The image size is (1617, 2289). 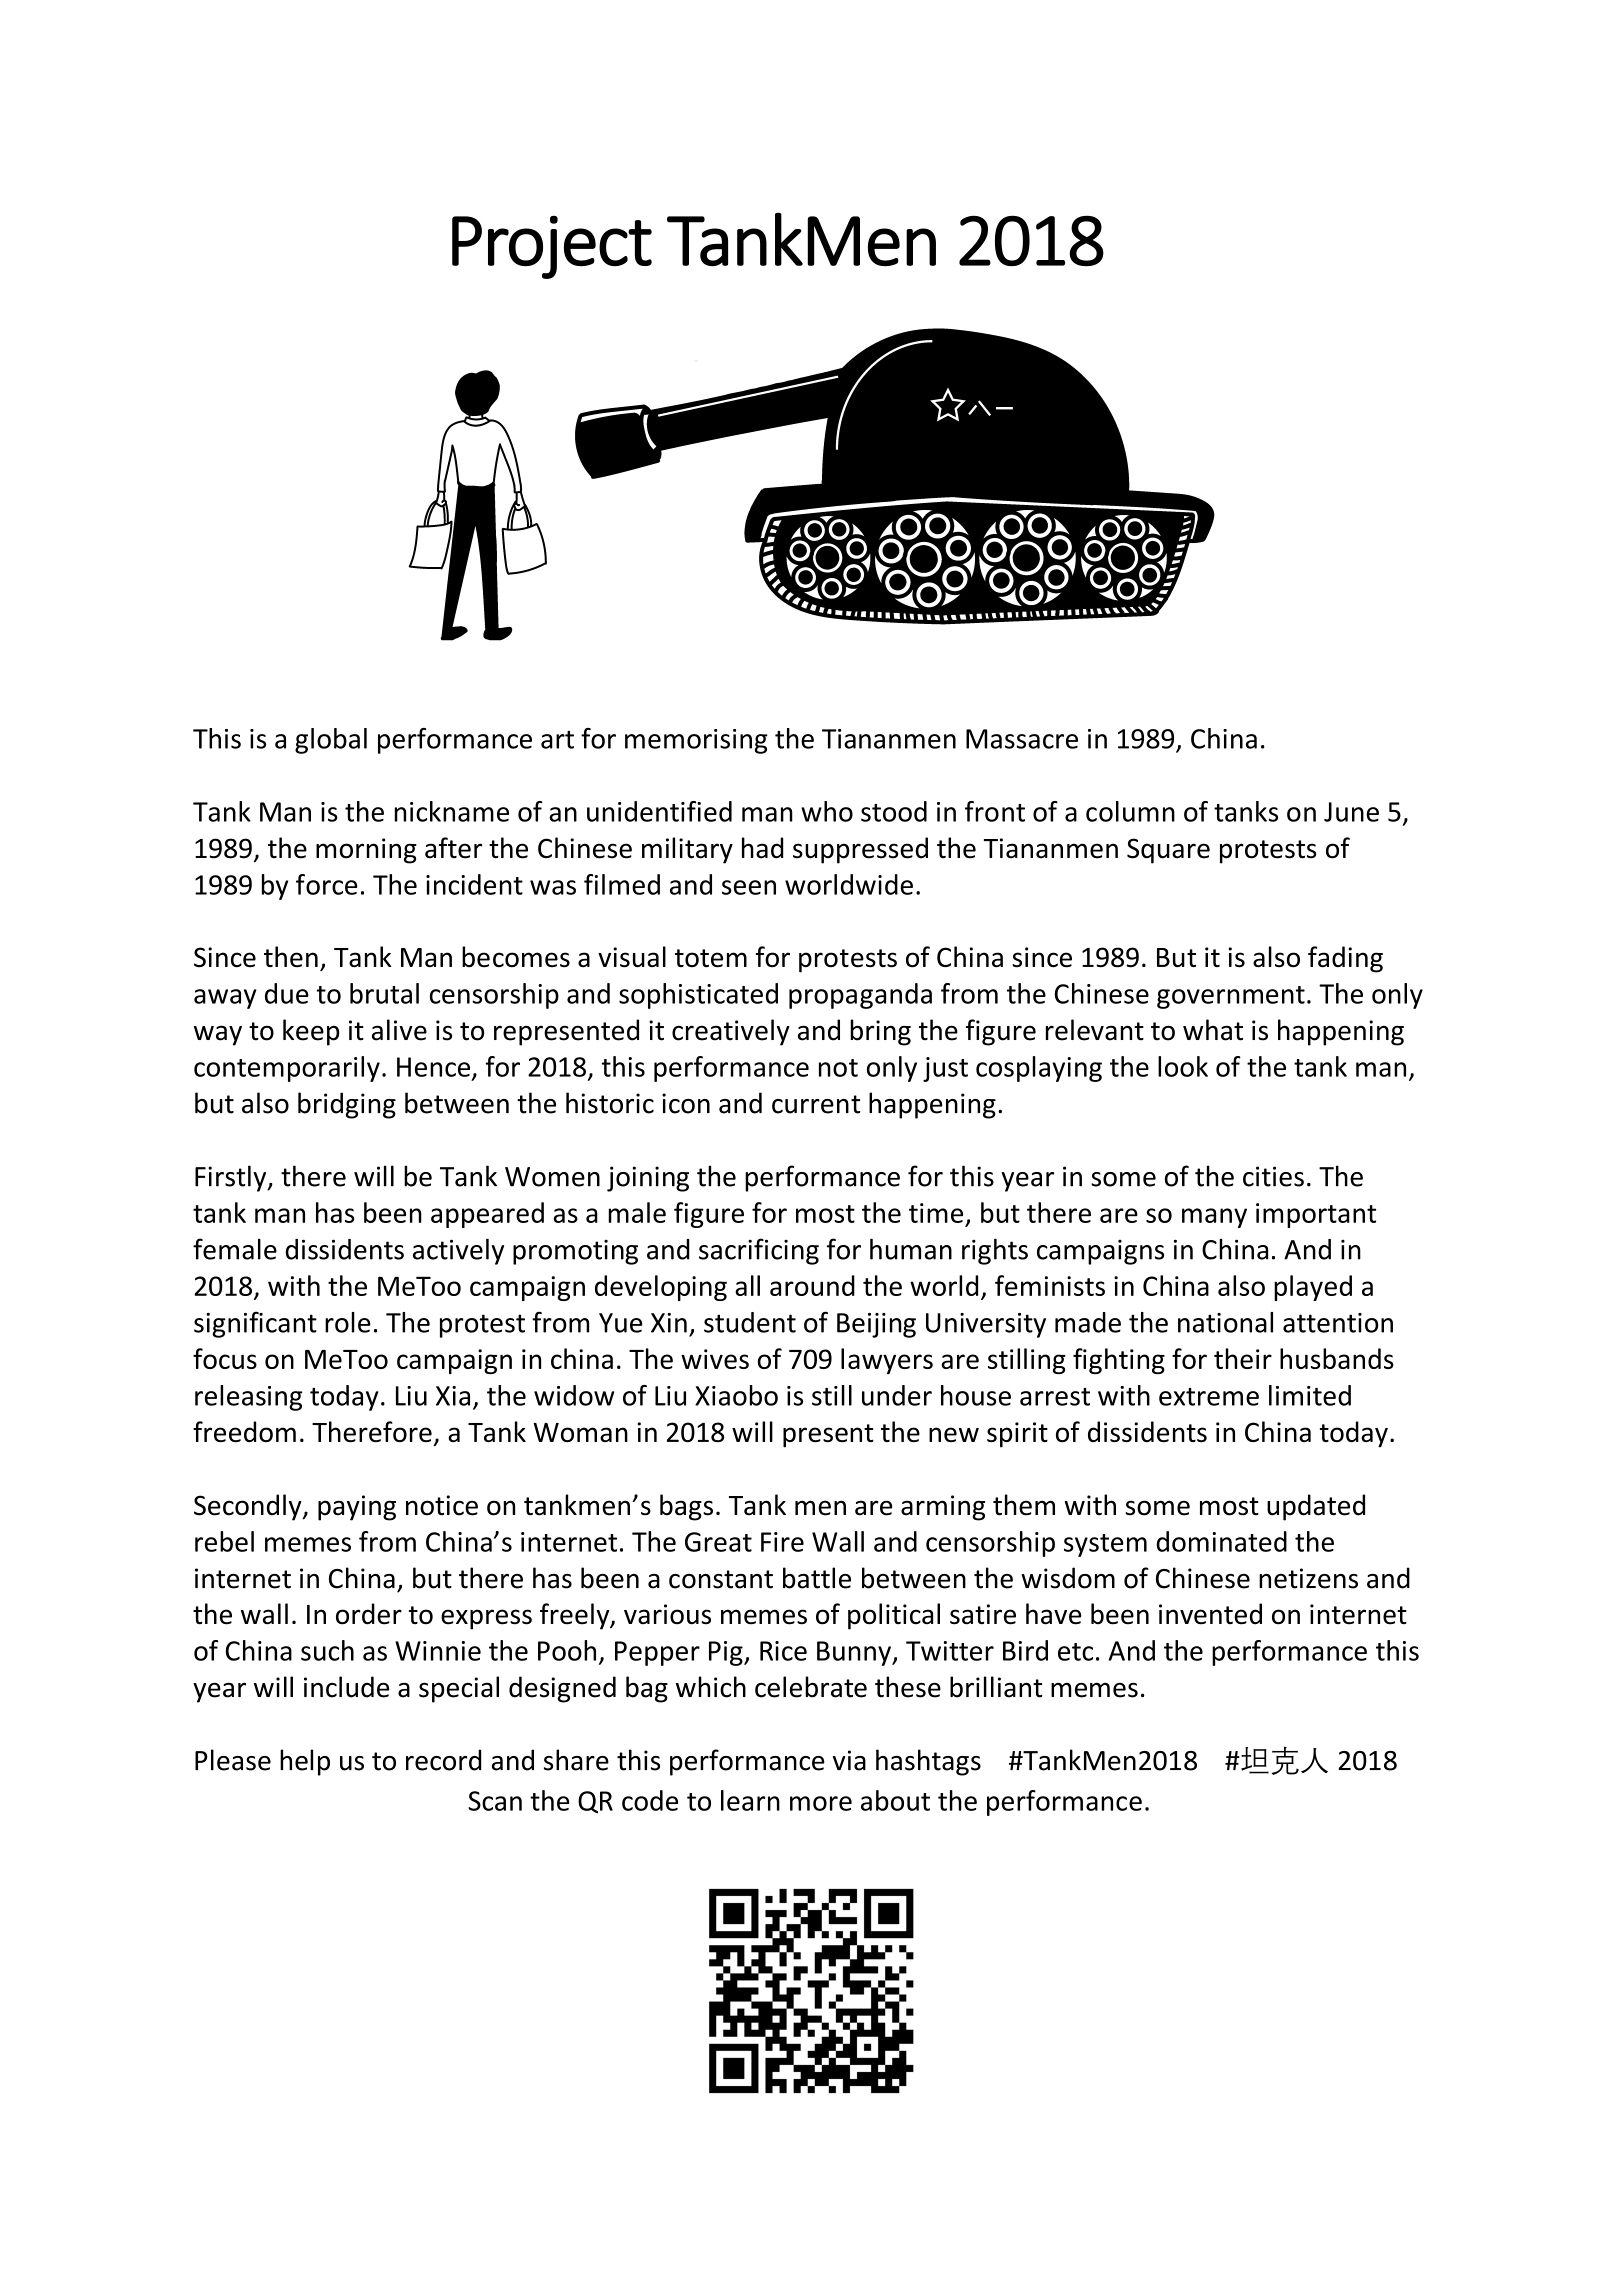 What do you see at coordinates (1130, 811) in the image?
I see `column` at bounding box center [1130, 811].
